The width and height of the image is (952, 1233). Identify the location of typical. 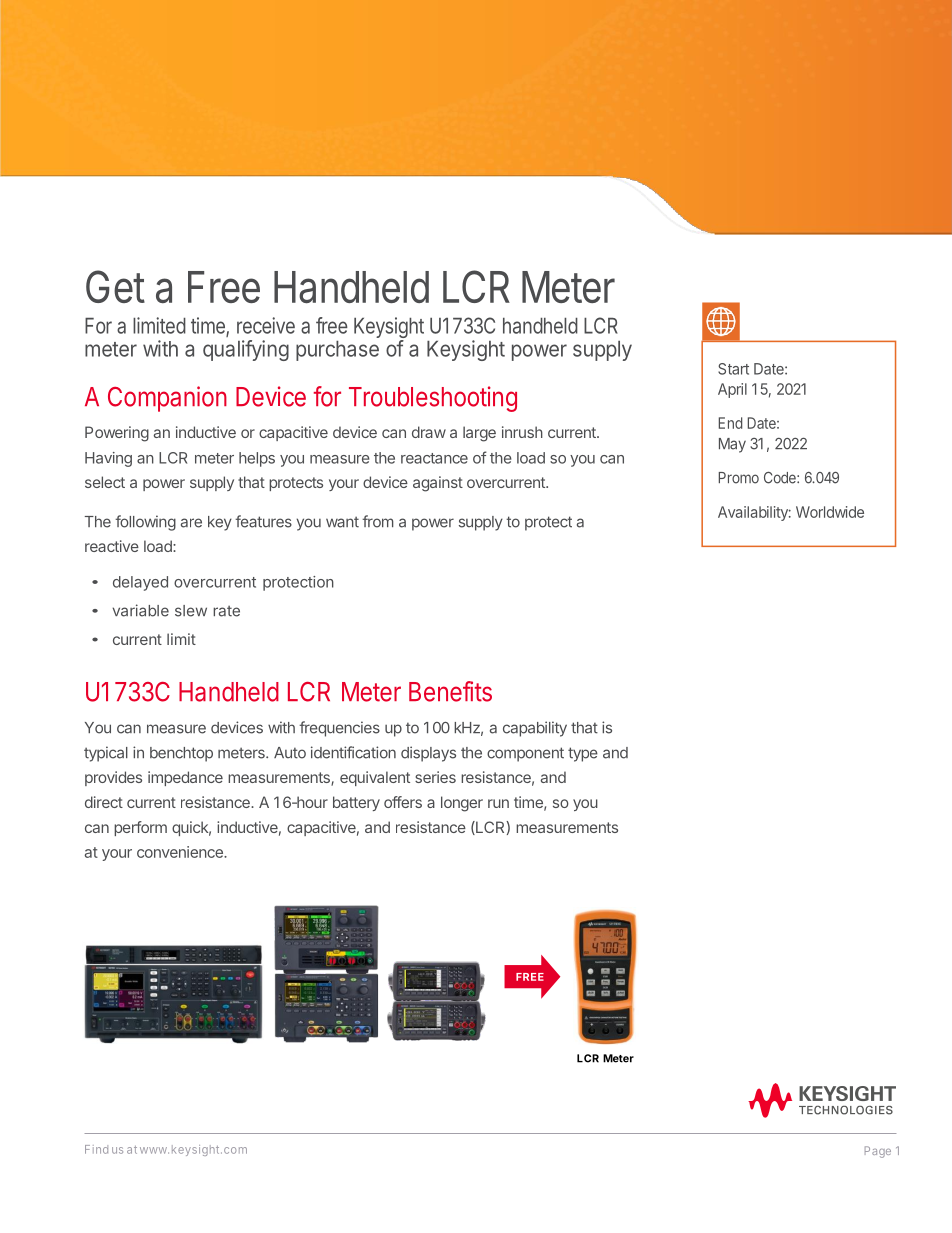
(106, 754).
